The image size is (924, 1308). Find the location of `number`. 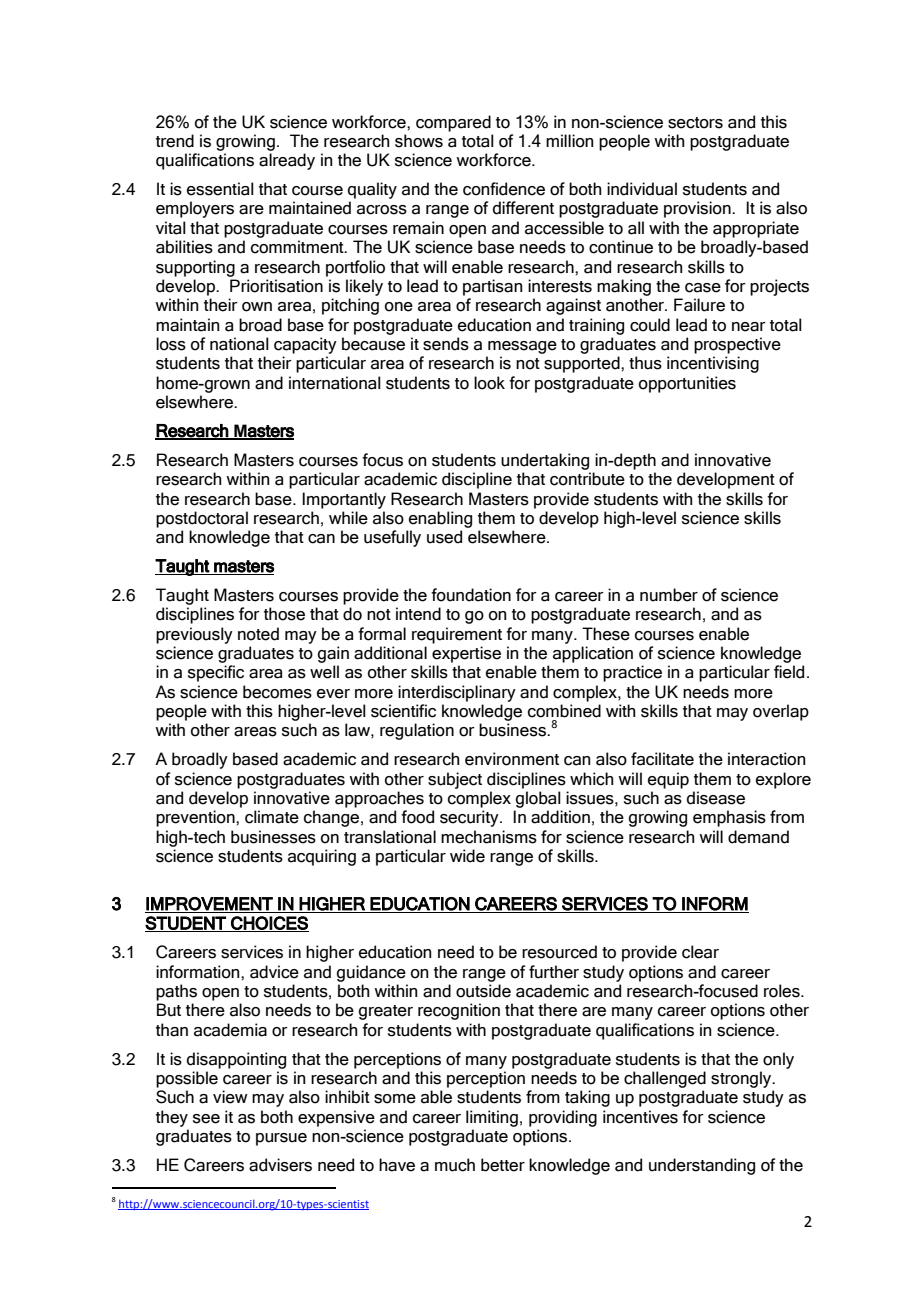

number is located at coordinates (669, 595).
